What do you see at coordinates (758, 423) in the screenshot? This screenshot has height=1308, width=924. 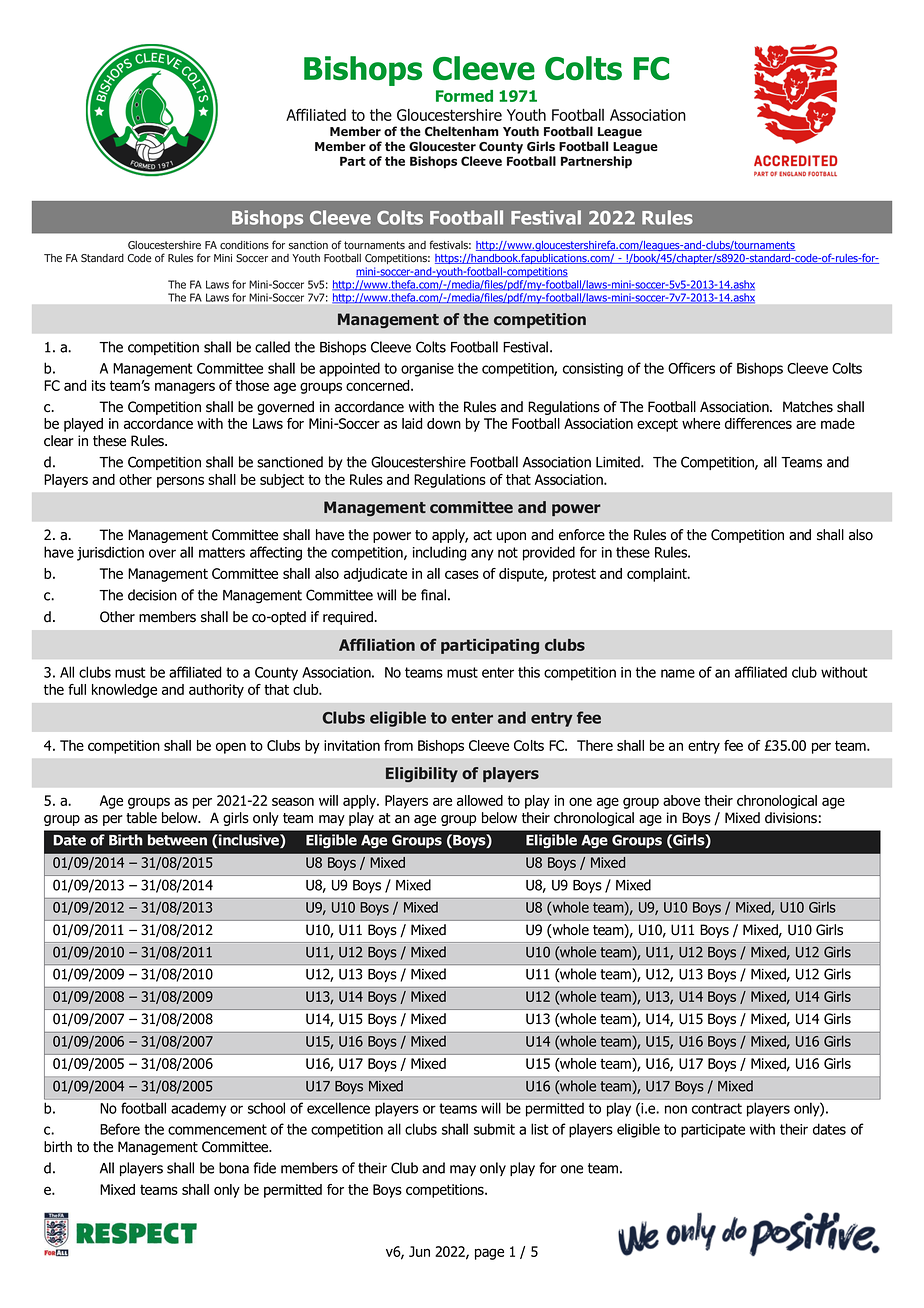 I see `differences` at bounding box center [758, 423].
